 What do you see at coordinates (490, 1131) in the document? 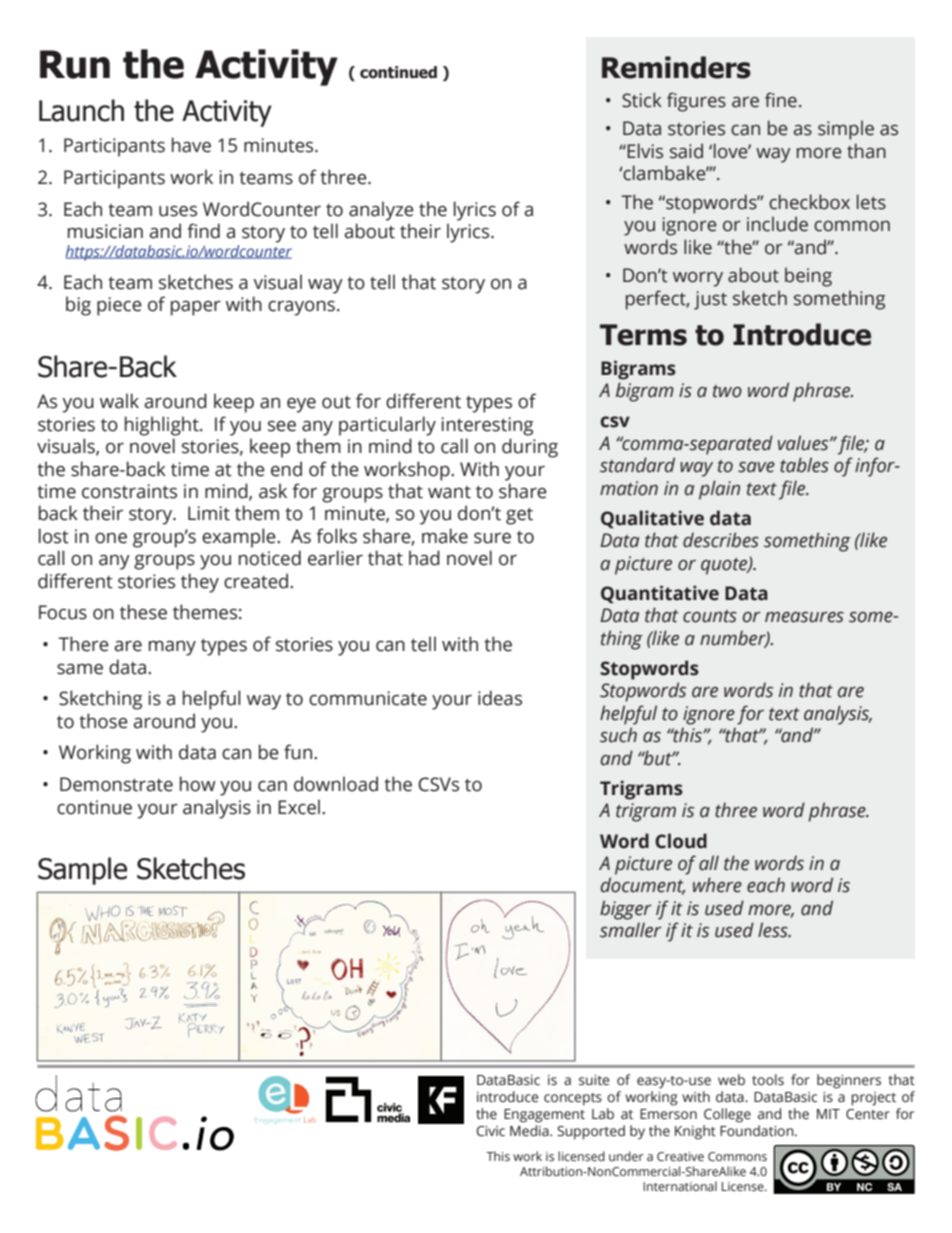
I see `Civic` at bounding box center [490, 1131].
